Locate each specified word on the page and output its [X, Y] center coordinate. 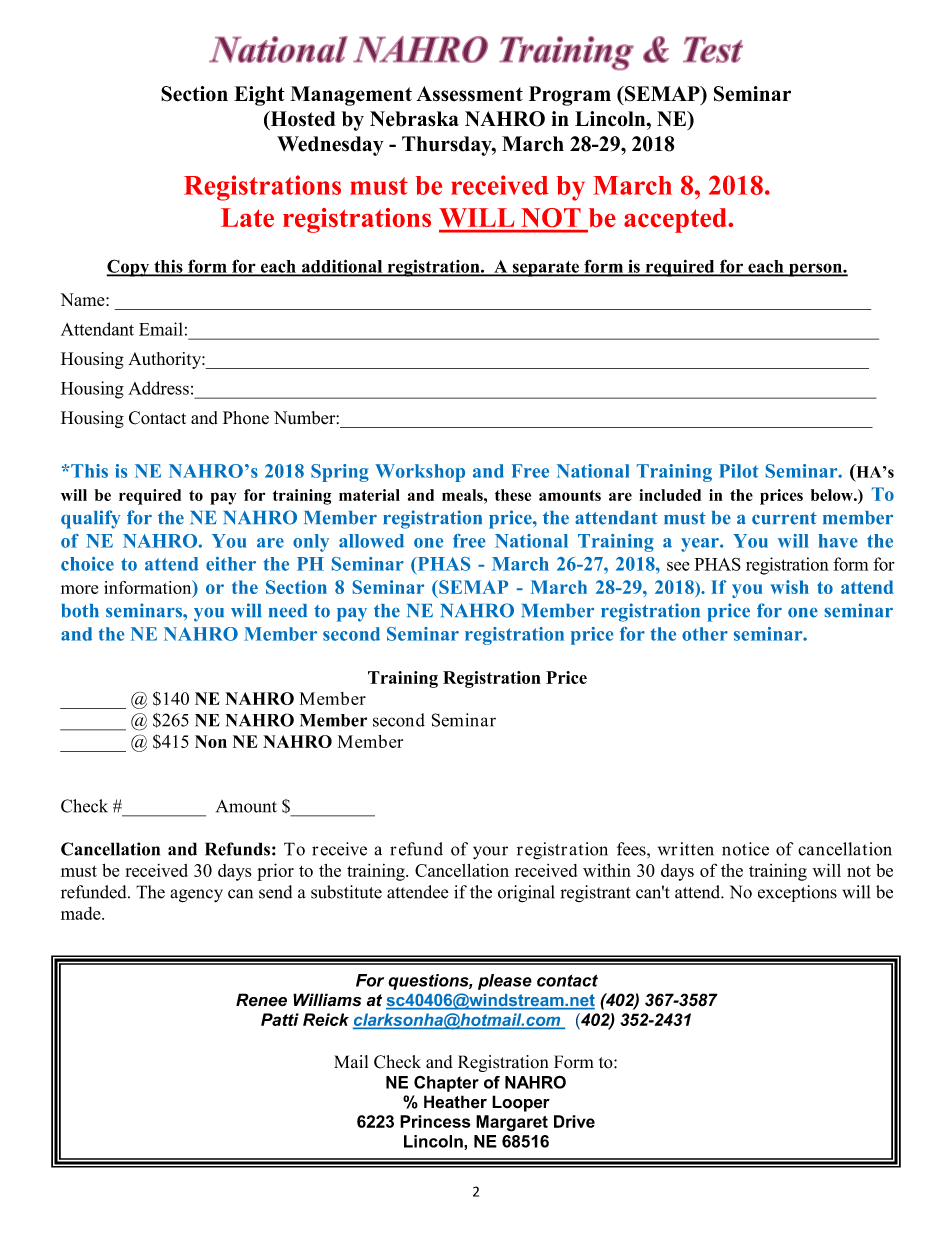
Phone [246, 418]
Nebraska [414, 119]
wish [789, 587]
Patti [280, 1019]
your [490, 853]
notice [745, 849]
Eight [259, 96]
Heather [455, 1102]
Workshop [420, 473]
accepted [676, 220]
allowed [371, 541]
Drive [574, 1121]
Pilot [739, 471]
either [231, 564]
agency [196, 896]
